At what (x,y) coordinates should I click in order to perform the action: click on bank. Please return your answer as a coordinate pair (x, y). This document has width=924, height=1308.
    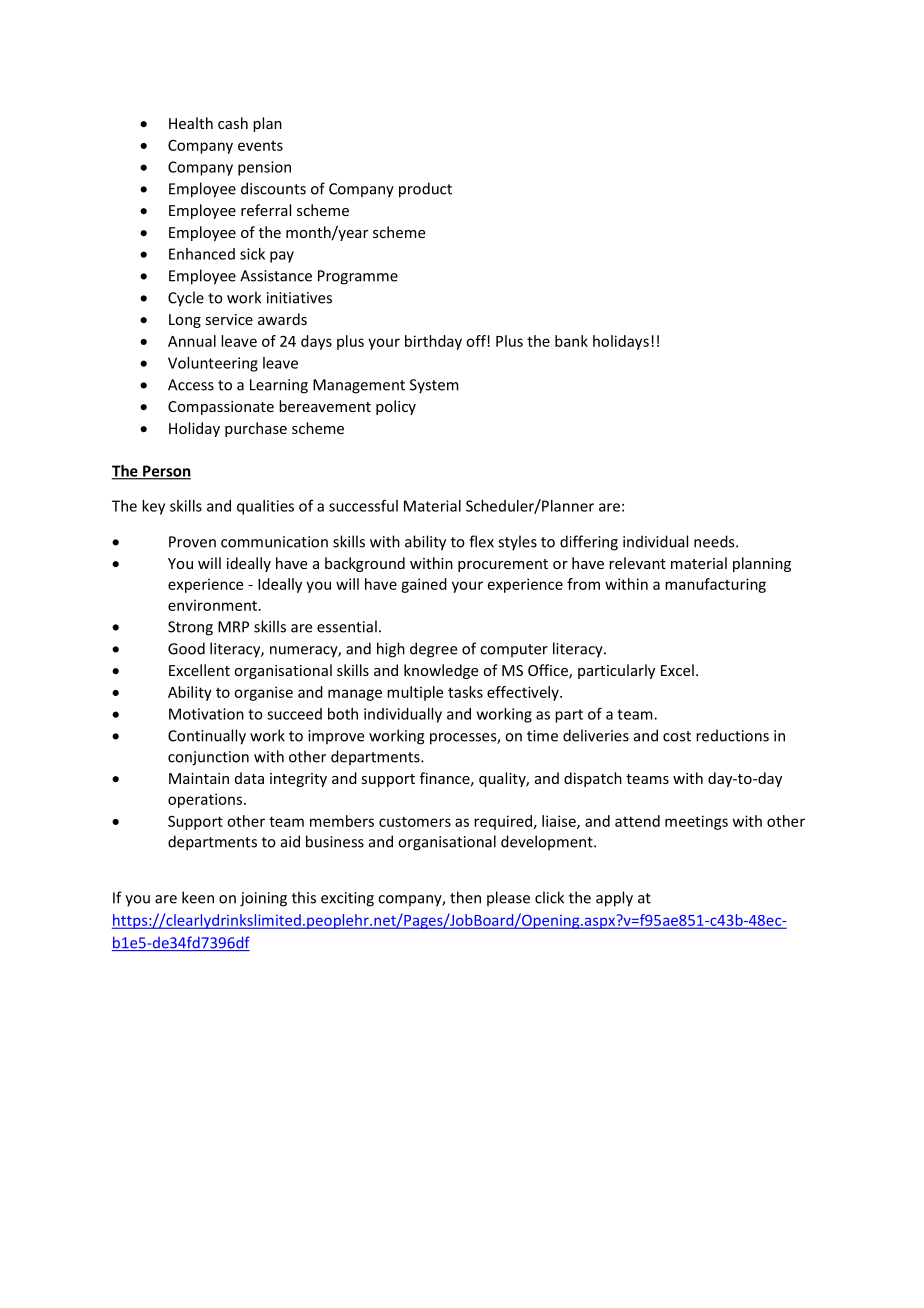
    Looking at the image, I should click on (571, 341).
